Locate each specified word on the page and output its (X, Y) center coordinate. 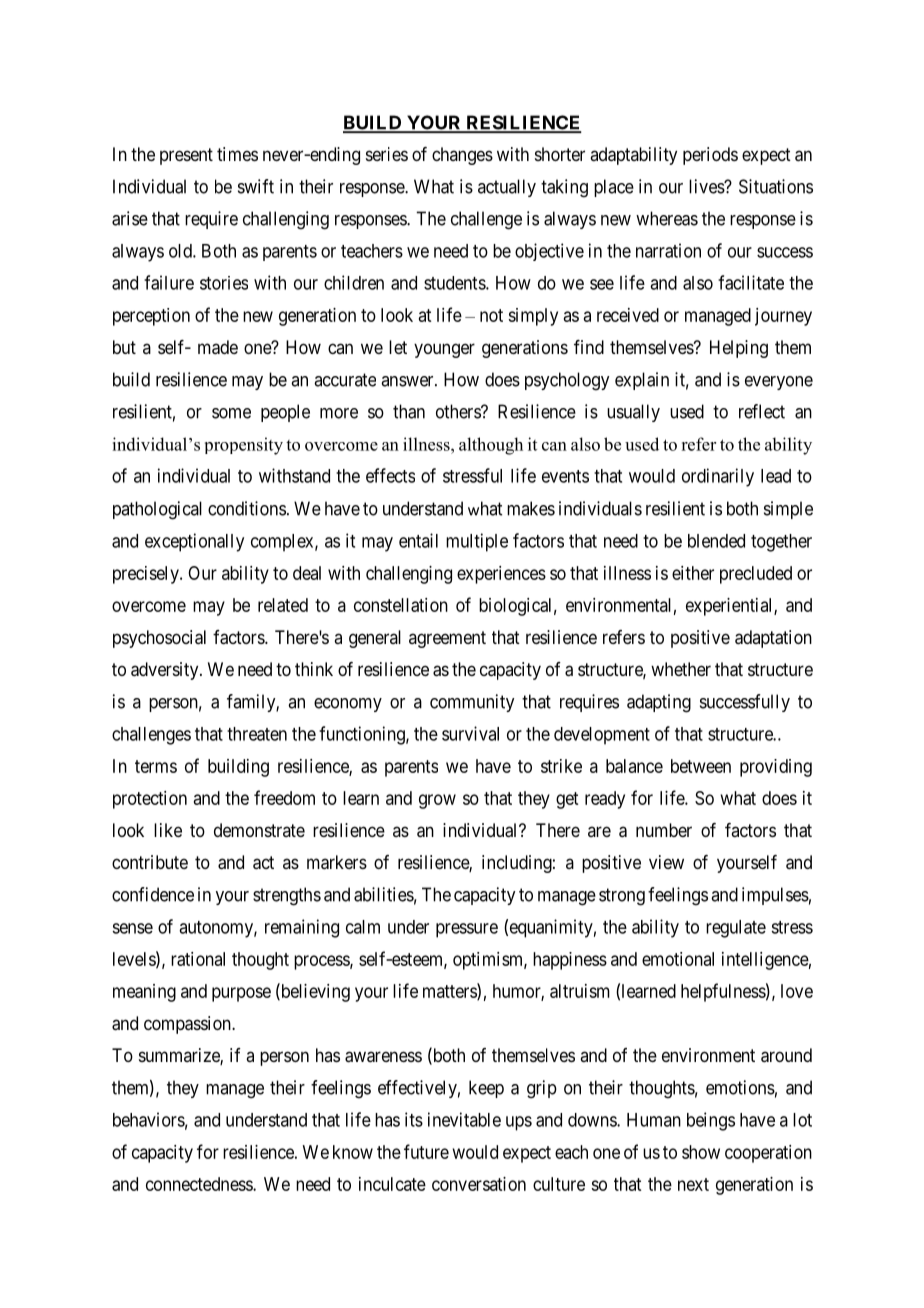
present (186, 156)
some (231, 413)
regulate (736, 929)
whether (681, 669)
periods (710, 156)
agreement (447, 639)
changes (462, 156)
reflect (762, 411)
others (459, 411)
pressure (467, 930)
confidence (153, 894)
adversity (166, 671)
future (426, 1151)
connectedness (200, 1184)
